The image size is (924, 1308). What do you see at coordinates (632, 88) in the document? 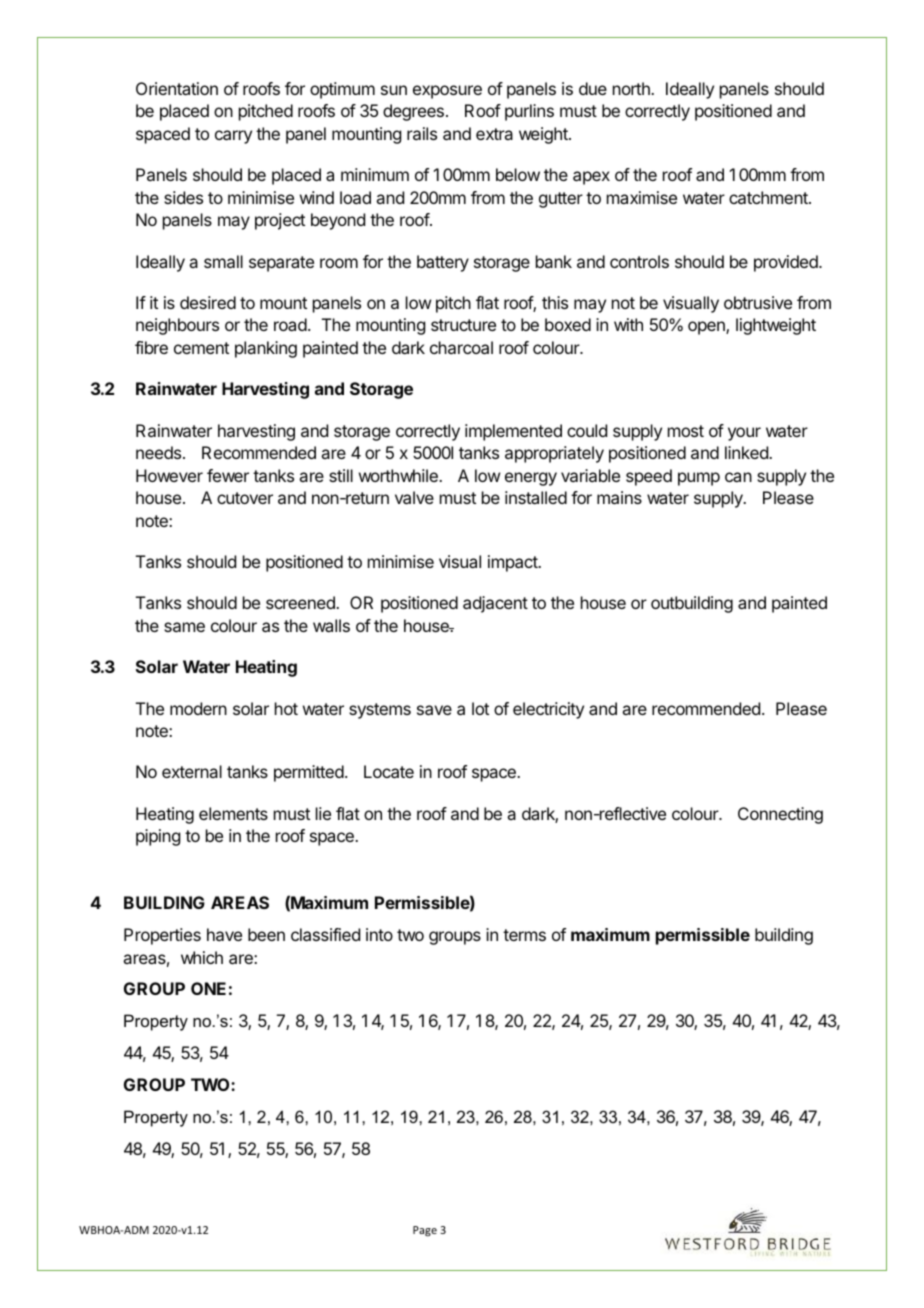
I see `north` at bounding box center [632, 88].
